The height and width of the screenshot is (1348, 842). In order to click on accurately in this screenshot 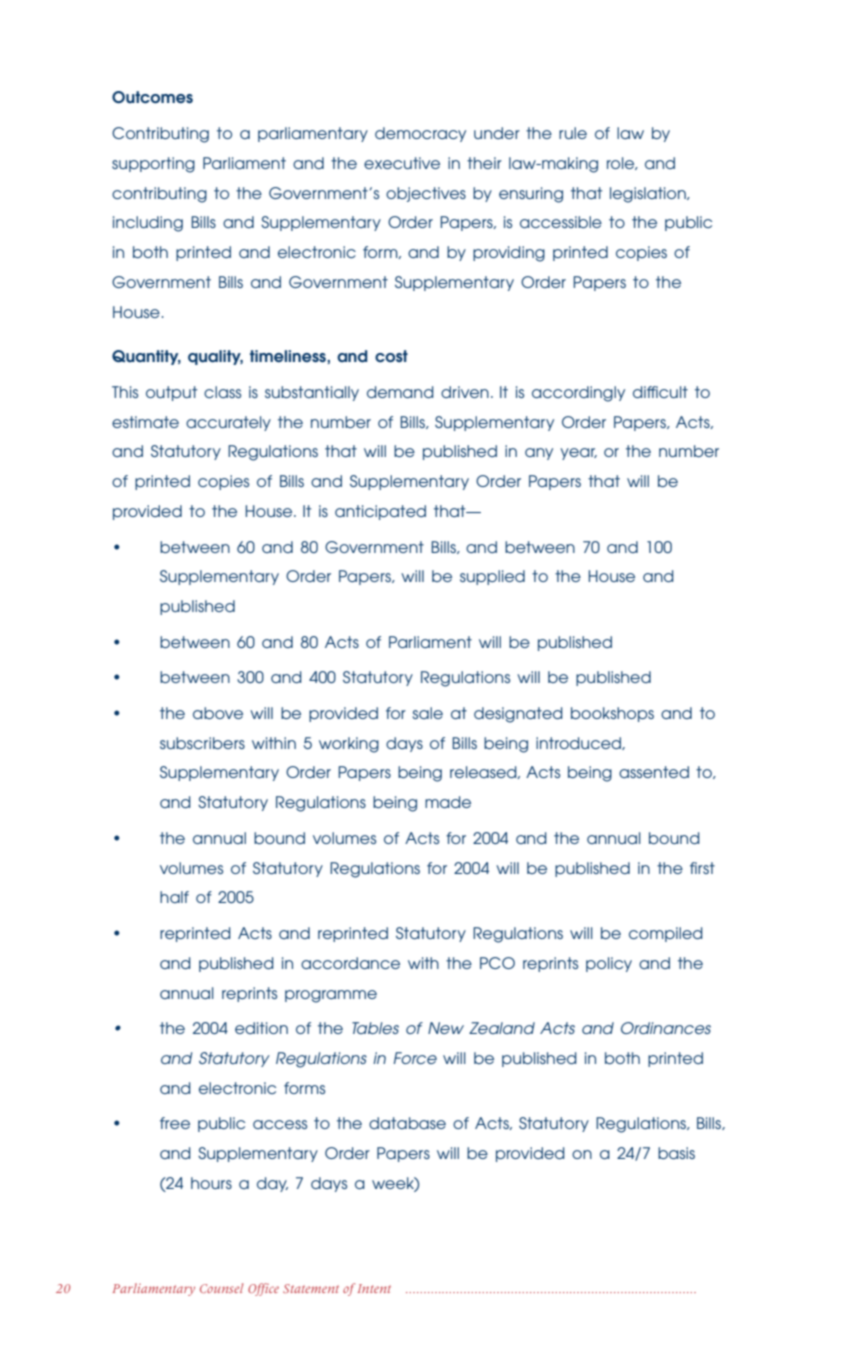, I will do `click(228, 423)`.
